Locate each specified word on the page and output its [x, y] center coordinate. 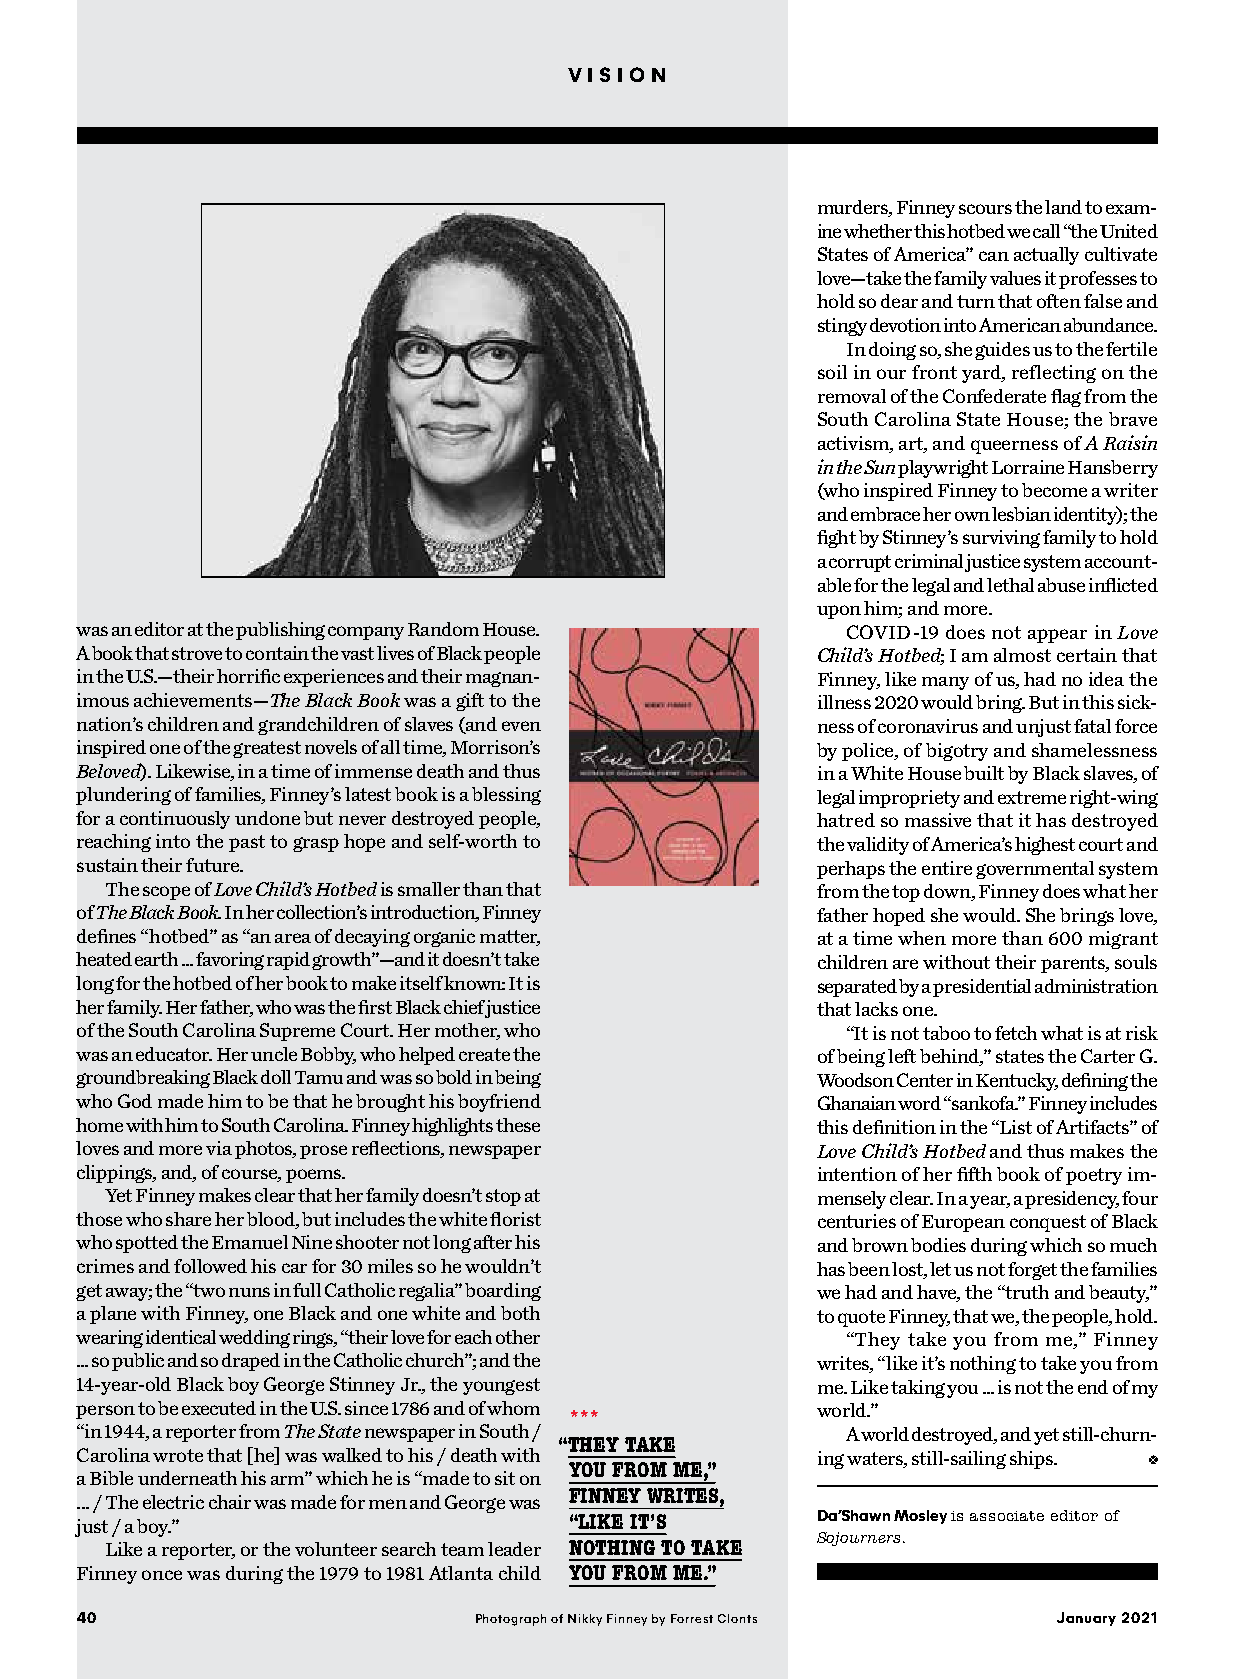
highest [1045, 846]
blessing [506, 796]
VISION [616, 74]
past [247, 843]
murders [854, 208]
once [162, 1575]
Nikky [585, 1620]
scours [985, 209]
